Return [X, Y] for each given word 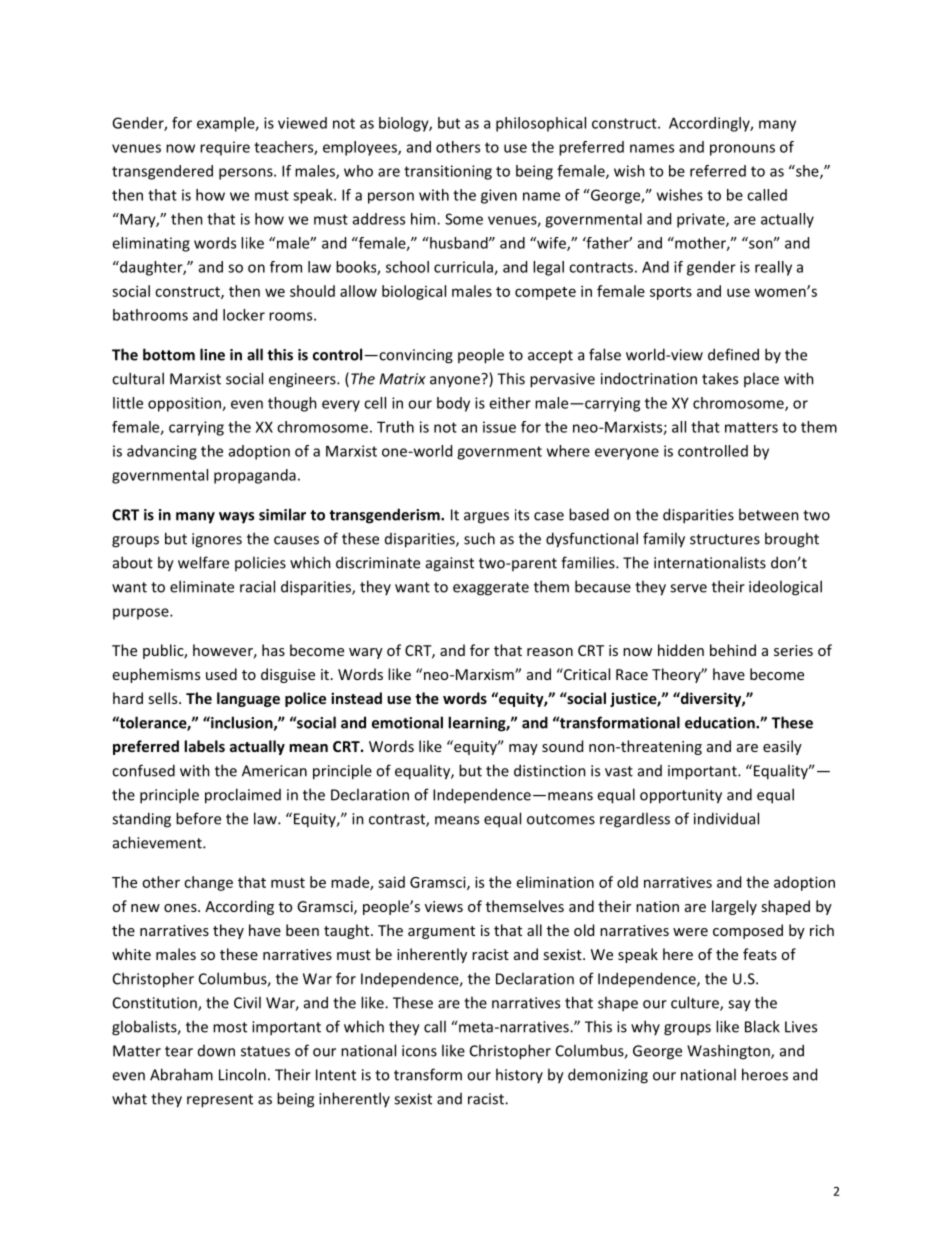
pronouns [742, 150]
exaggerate [491, 589]
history [519, 1075]
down [216, 1051]
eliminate [202, 586]
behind [733, 650]
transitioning [448, 172]
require [225, 148]
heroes [765, 1074]
